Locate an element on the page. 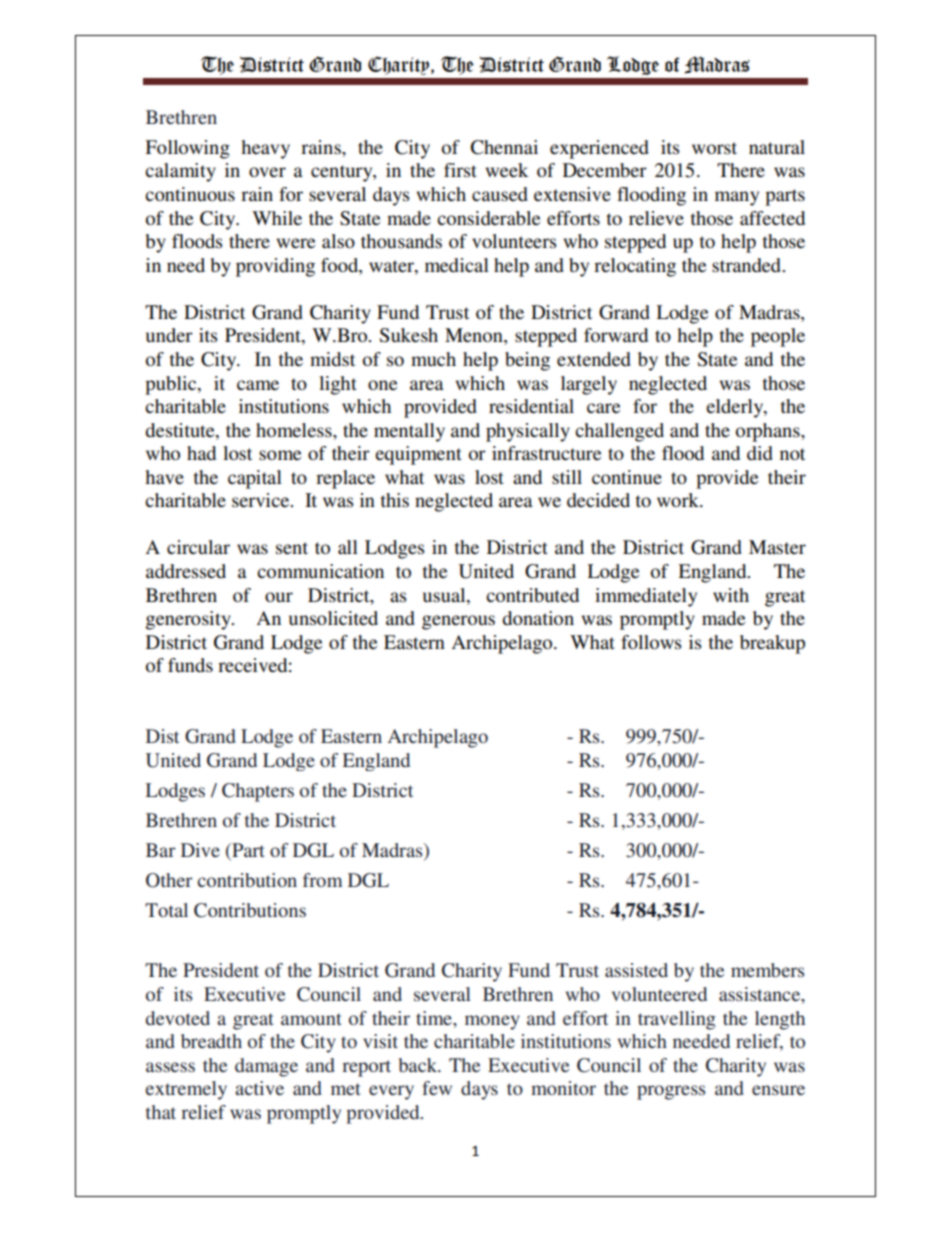 This document has width=952, height=1233. progress is located at coordinates (671, 1092).
